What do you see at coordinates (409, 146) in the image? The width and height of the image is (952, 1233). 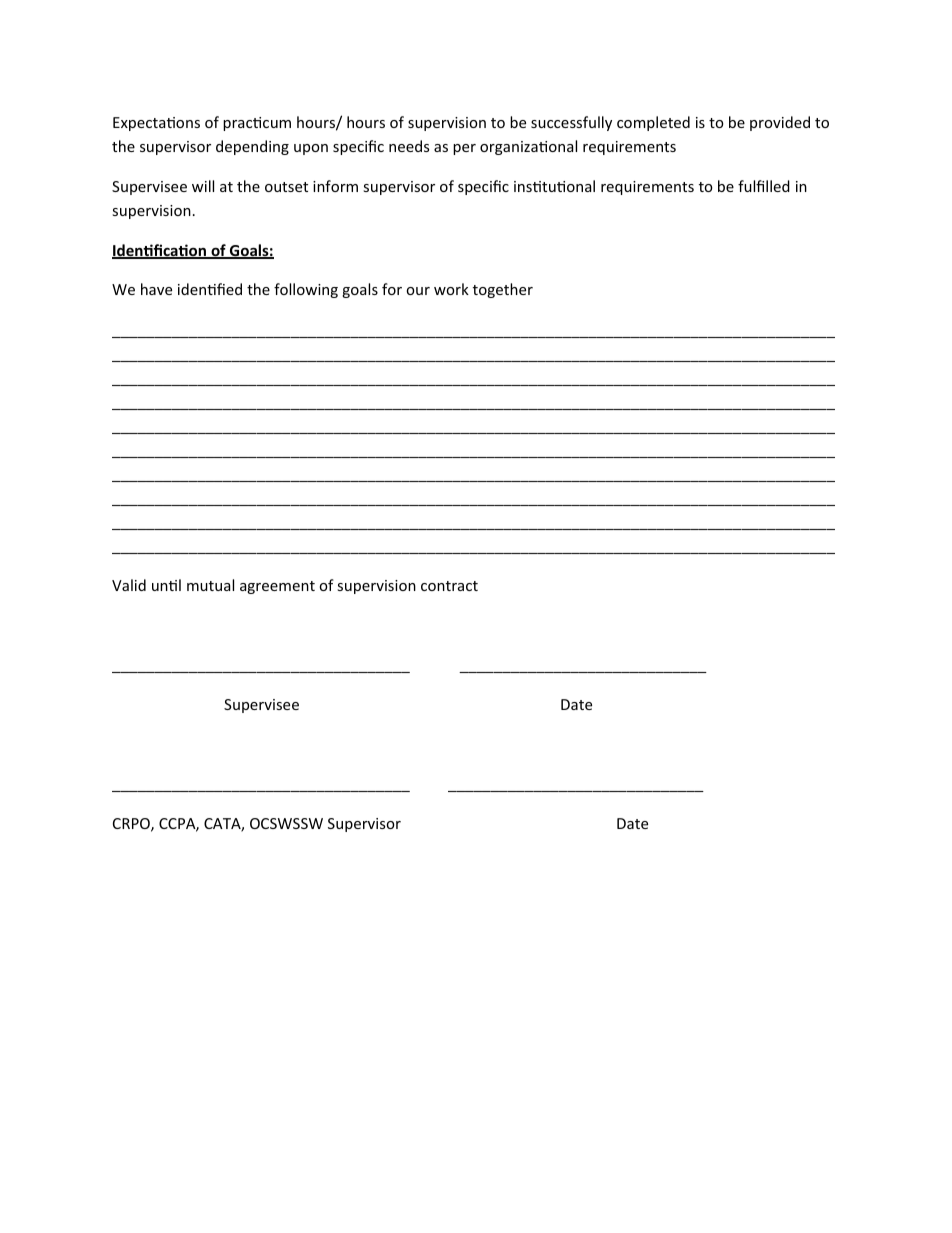 I see `needs` at bounding box center [409, 146].
